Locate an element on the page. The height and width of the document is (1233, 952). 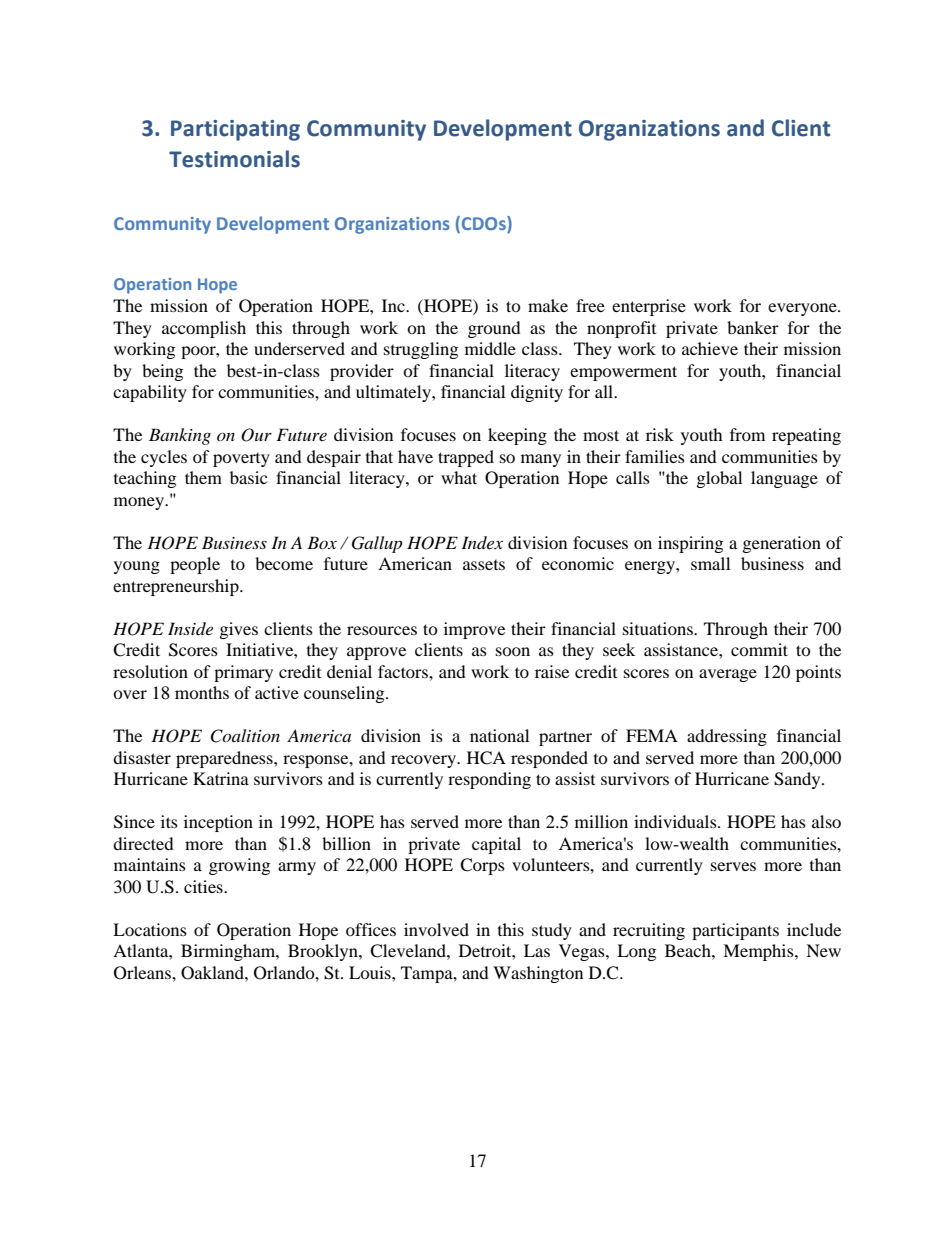
Memphis is located at coordinates (759, 952).
